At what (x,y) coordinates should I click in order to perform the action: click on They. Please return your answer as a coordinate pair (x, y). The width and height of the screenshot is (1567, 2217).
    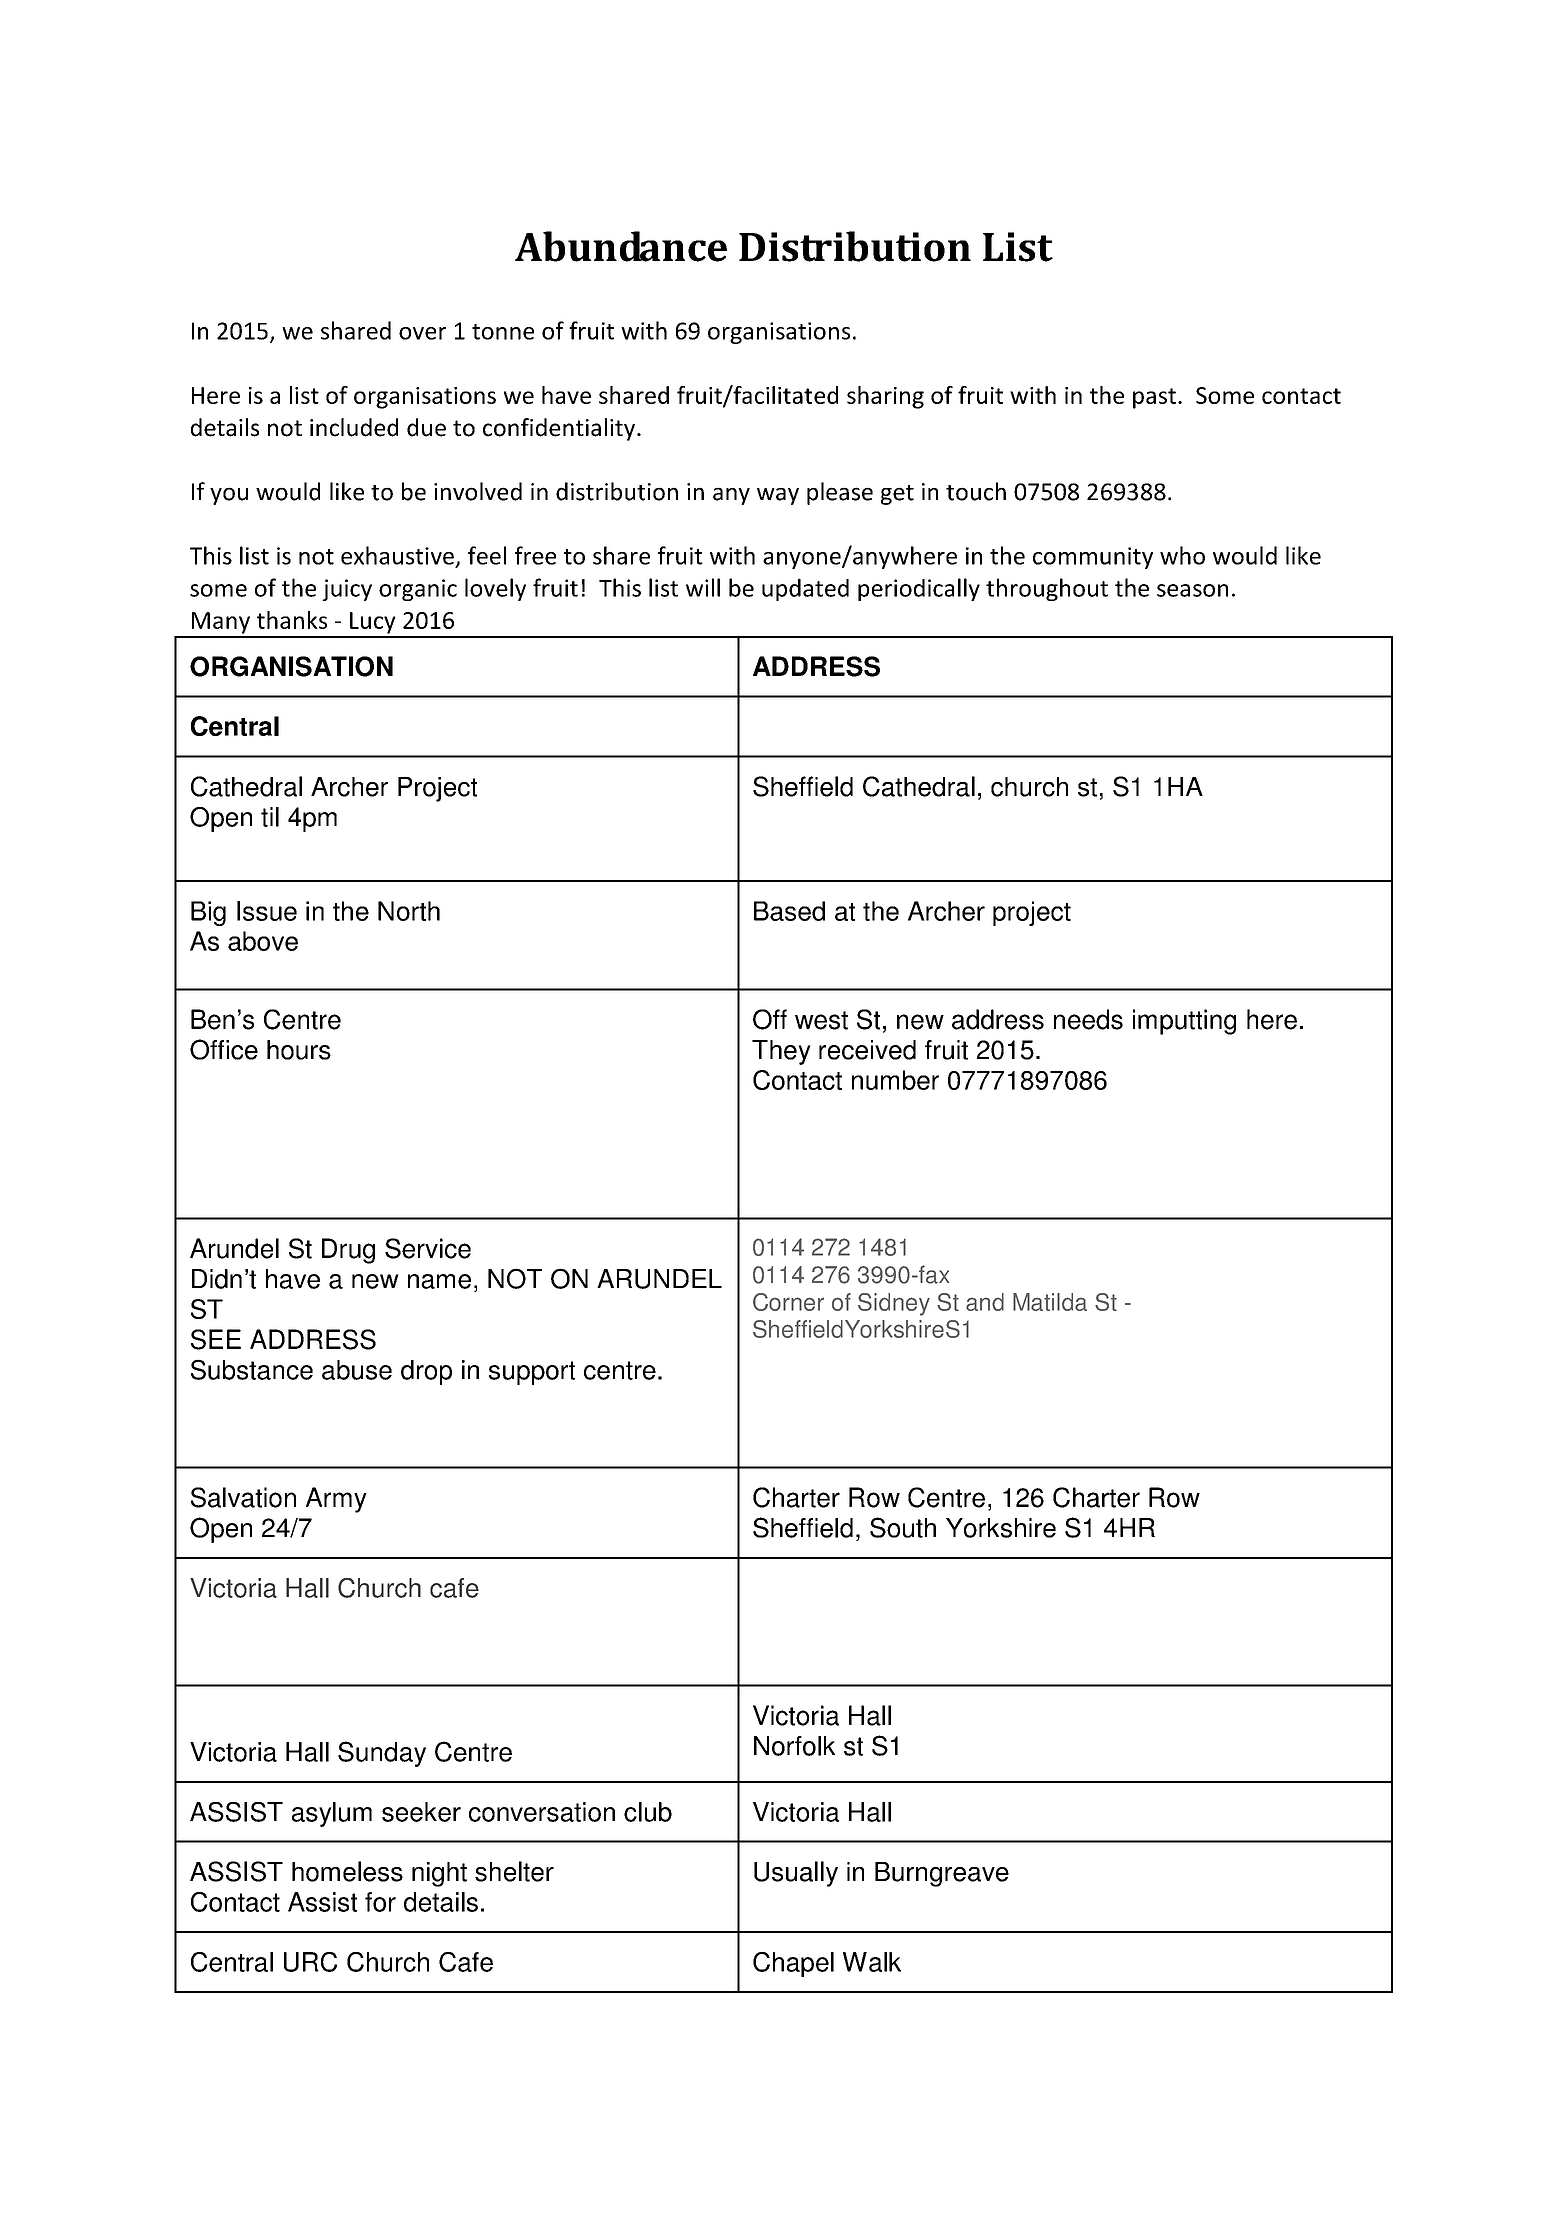
    Looking at the image, I should click on (781, 1052).
